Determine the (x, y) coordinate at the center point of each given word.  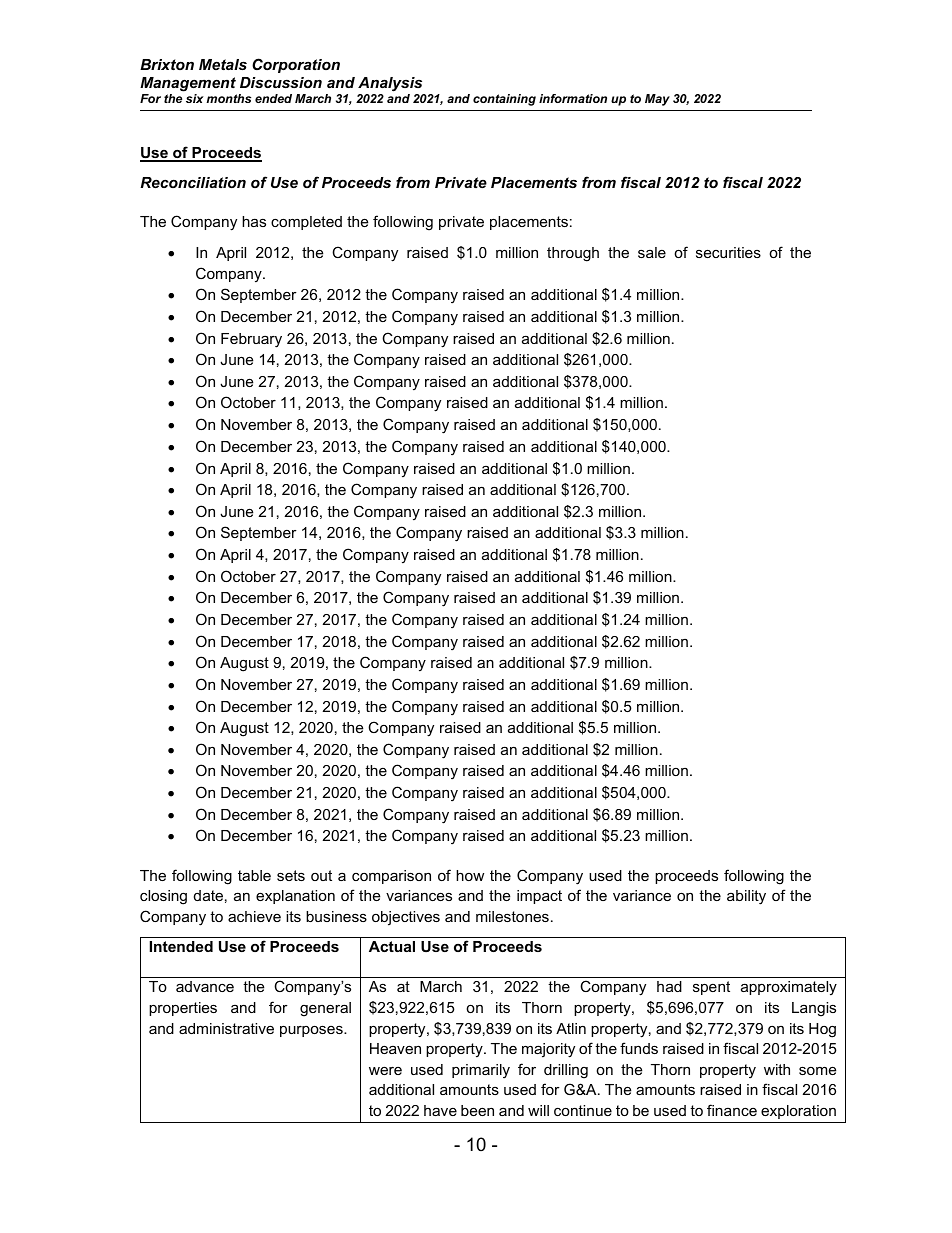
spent (711, 988)
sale (652, 252)
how (470, 875)
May (657, 100)
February (251, 340)
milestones (512, 916)
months (228, 98)
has (254, 221)
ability (746, 897)
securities (728, 252)
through (573, 254)
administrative (226, 1028)
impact (539, 897)
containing (504, 100)
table (254, 875)
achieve (254, 916)
